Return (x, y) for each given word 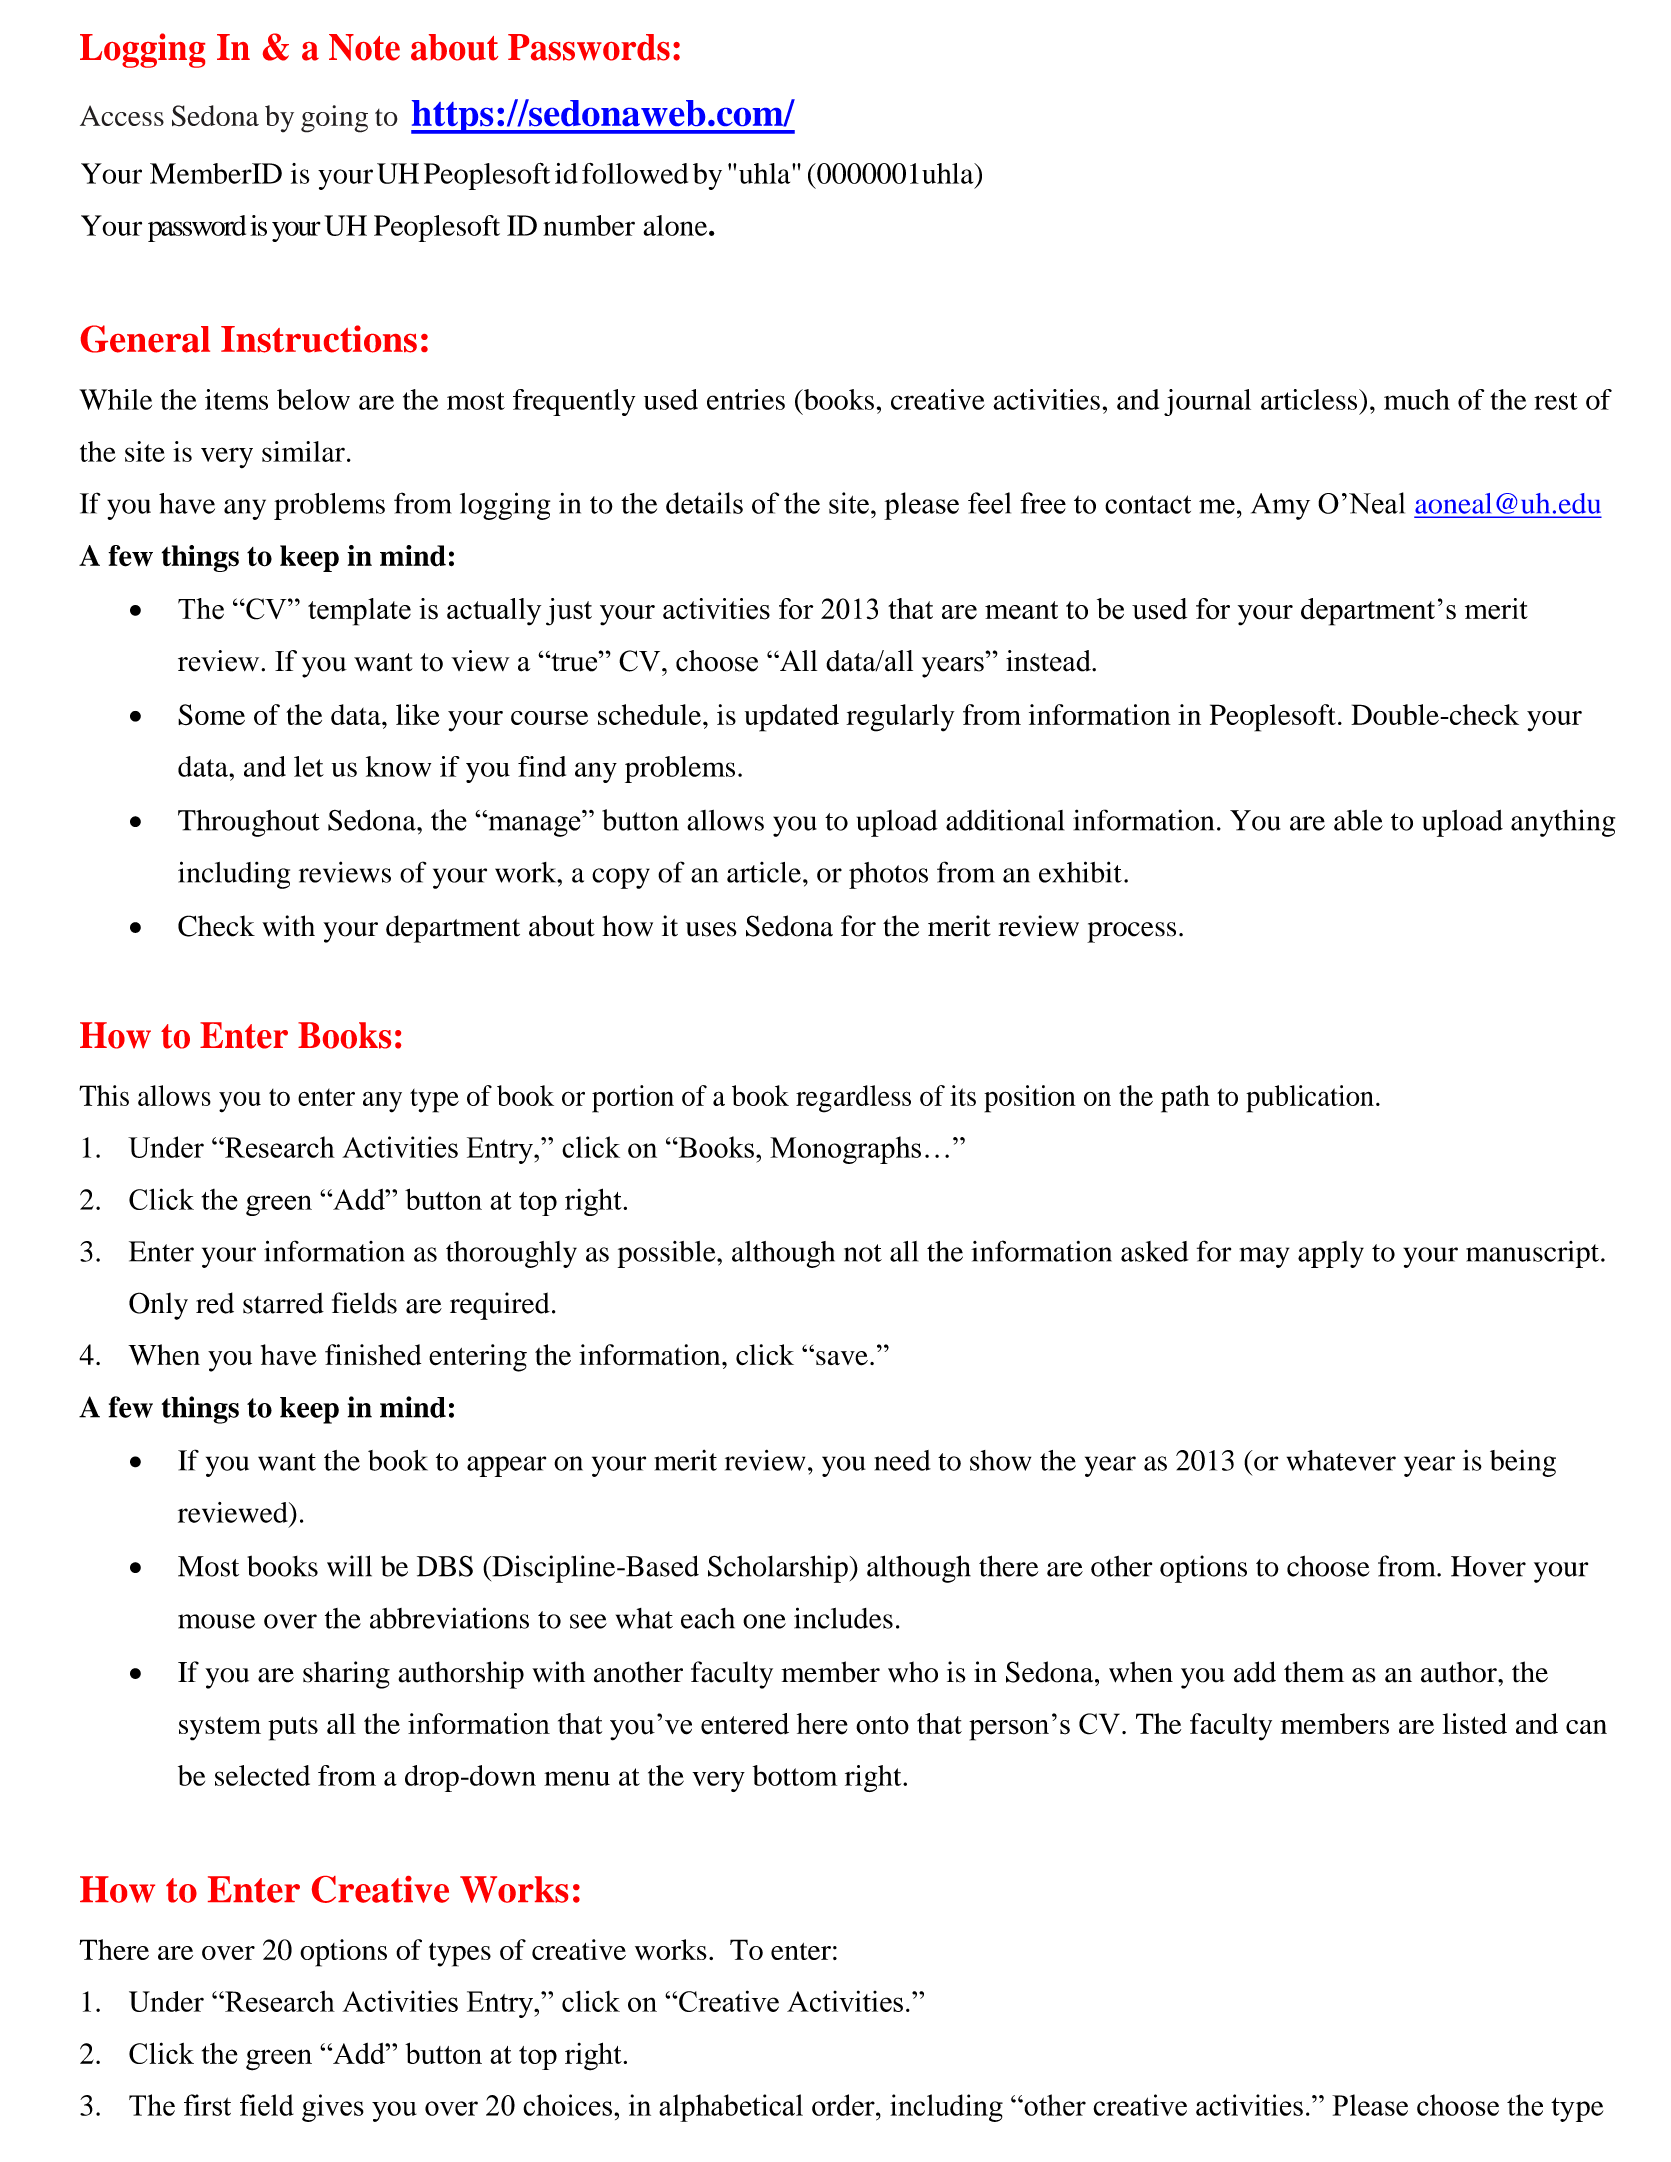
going (334, 119)
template (359, 612)
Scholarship (778, 1569)
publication (1310, 1099)
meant (1021, 610)
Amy (1280, 506)
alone (676, 225)
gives (333, 2108)
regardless (853, 1099)
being (1523, 1463)
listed (1475, 1723)
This (104, 1095)
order (844, 2105)
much (1417, 399)
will (349, 1566)
